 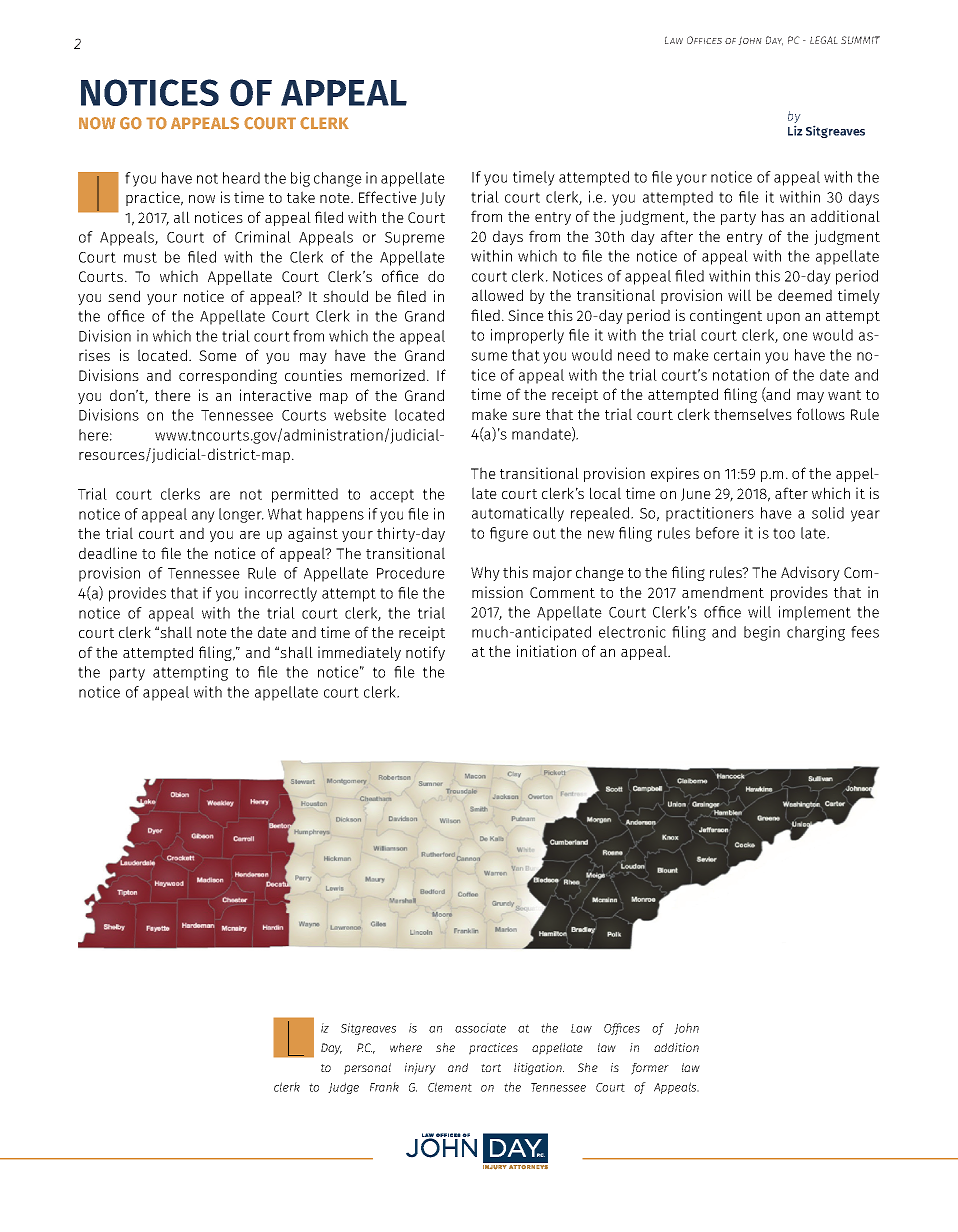 What do you see at coordinates (241, 178) in the page?
I see `heard` at bounding box center [241, 178].
